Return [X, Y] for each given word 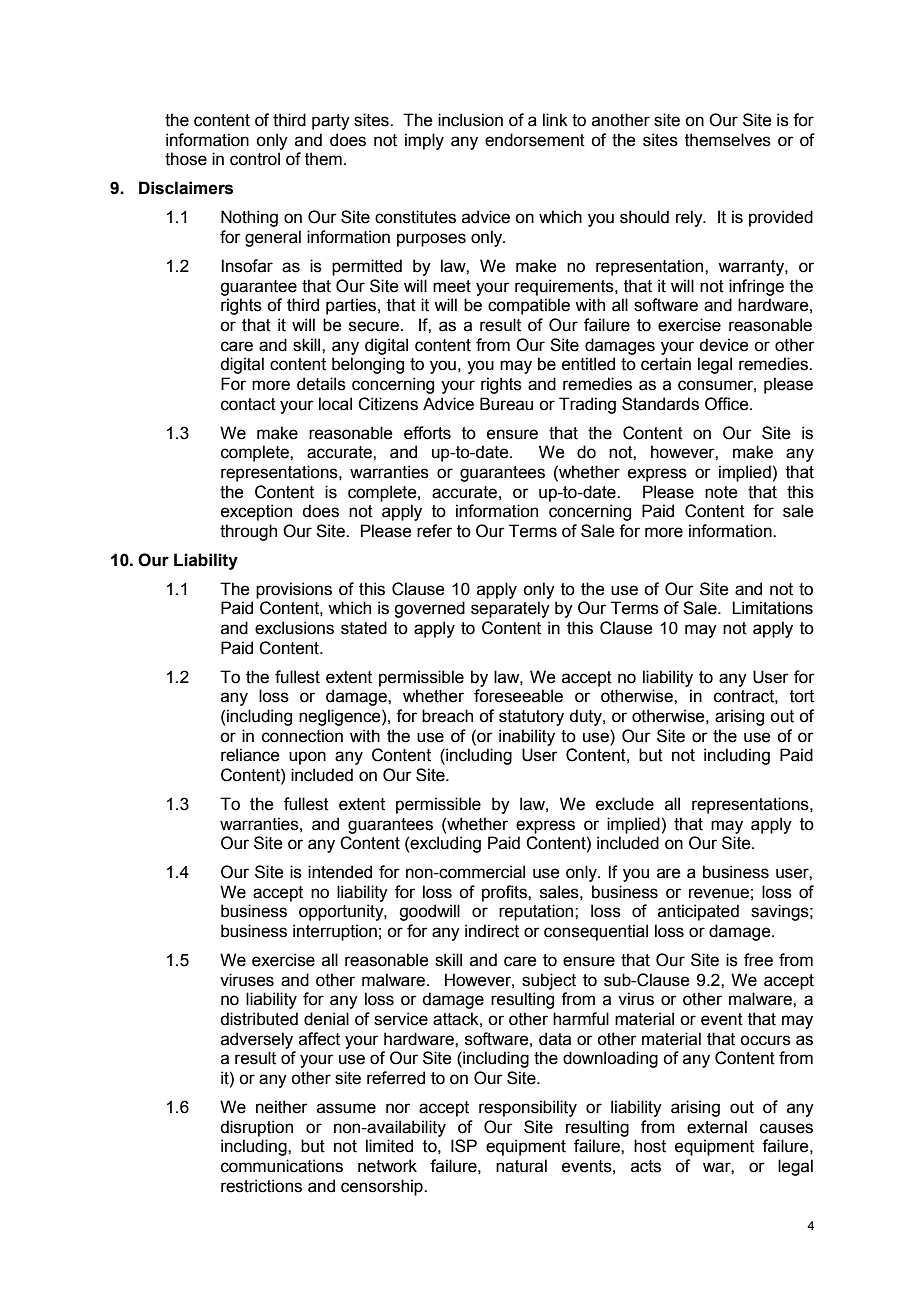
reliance [250, 755]
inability [527, 737]
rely [690, 218]
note [721, 492]
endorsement [535, 140]
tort [802, 696]
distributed [259, 1019]
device [724, 345]
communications [282, 1166]
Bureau [506, 404]
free [758, 960]
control [255, 159]
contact [248, 404]
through [248, 532]
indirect [492, 931]
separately [510, 609]
